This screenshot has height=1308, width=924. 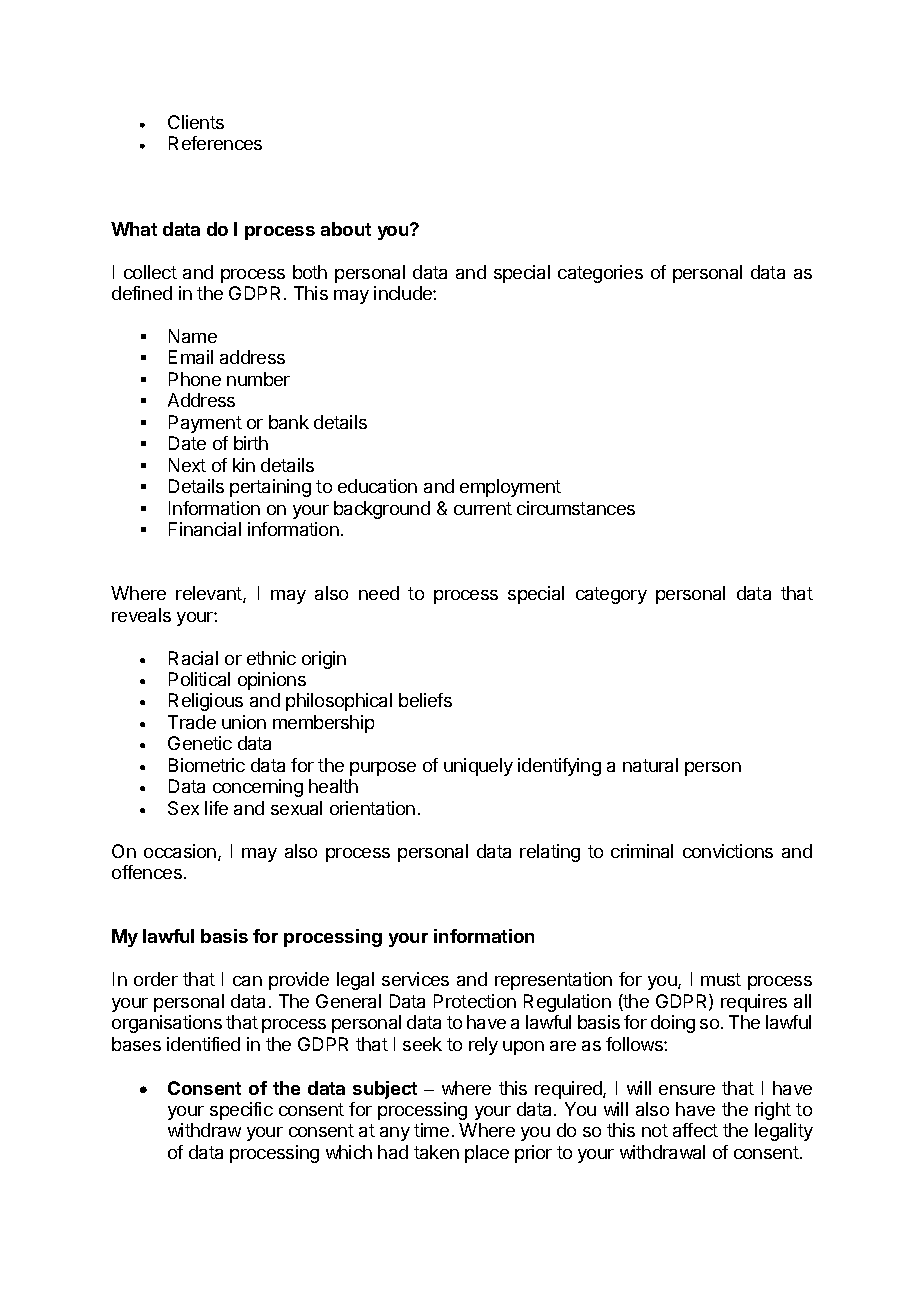 What do you see at coordinates (415, 979) in the screenshot?
I see `services` at bounding box center [415, 979].
